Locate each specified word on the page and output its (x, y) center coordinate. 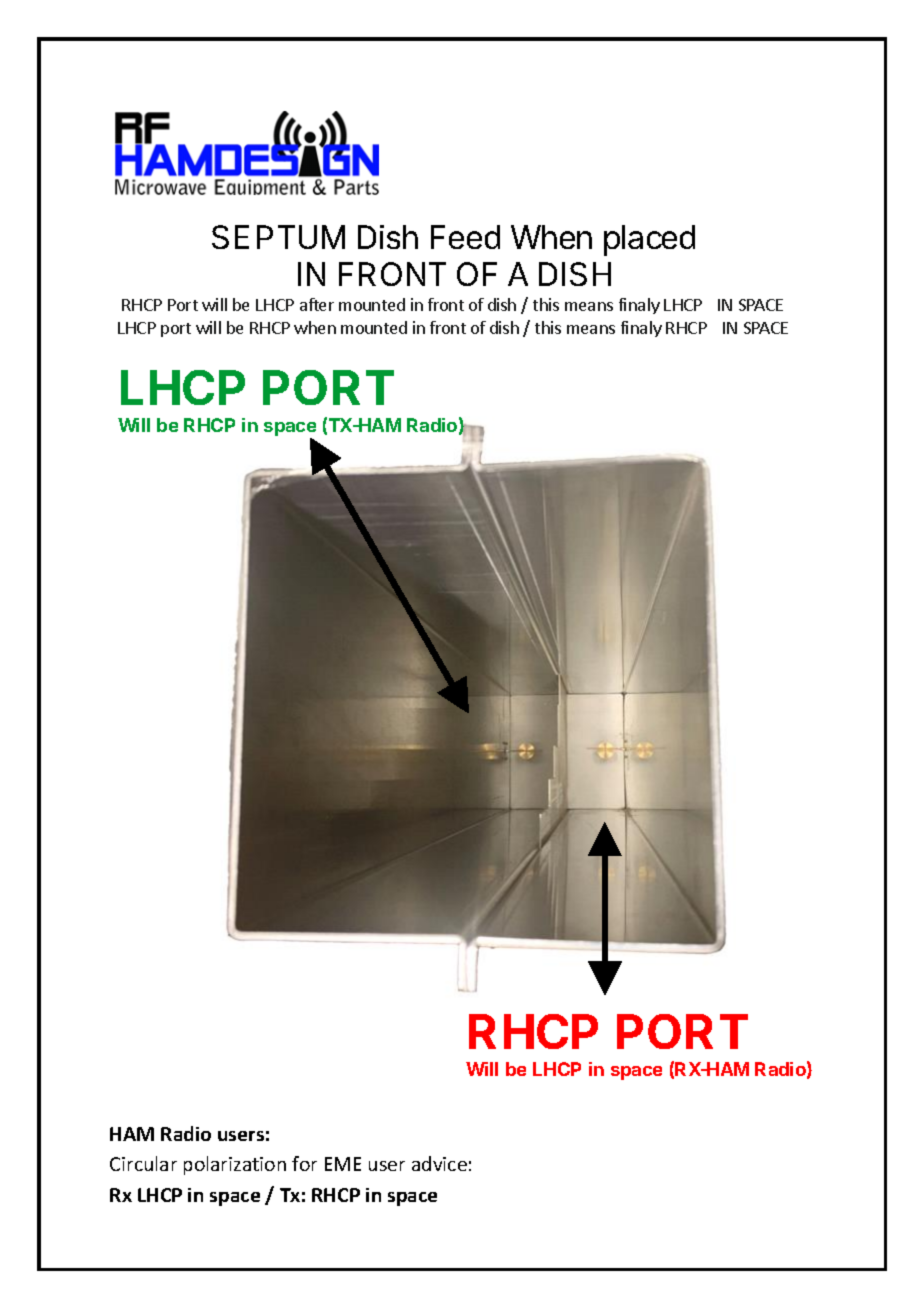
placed (649, 240)
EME (343, 1164)
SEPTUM (278, 237)
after (317, 304)
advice (439, 1163)
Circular (143, 1163)
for (304, 1163)
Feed (465, 237)
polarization (235, 1165)
